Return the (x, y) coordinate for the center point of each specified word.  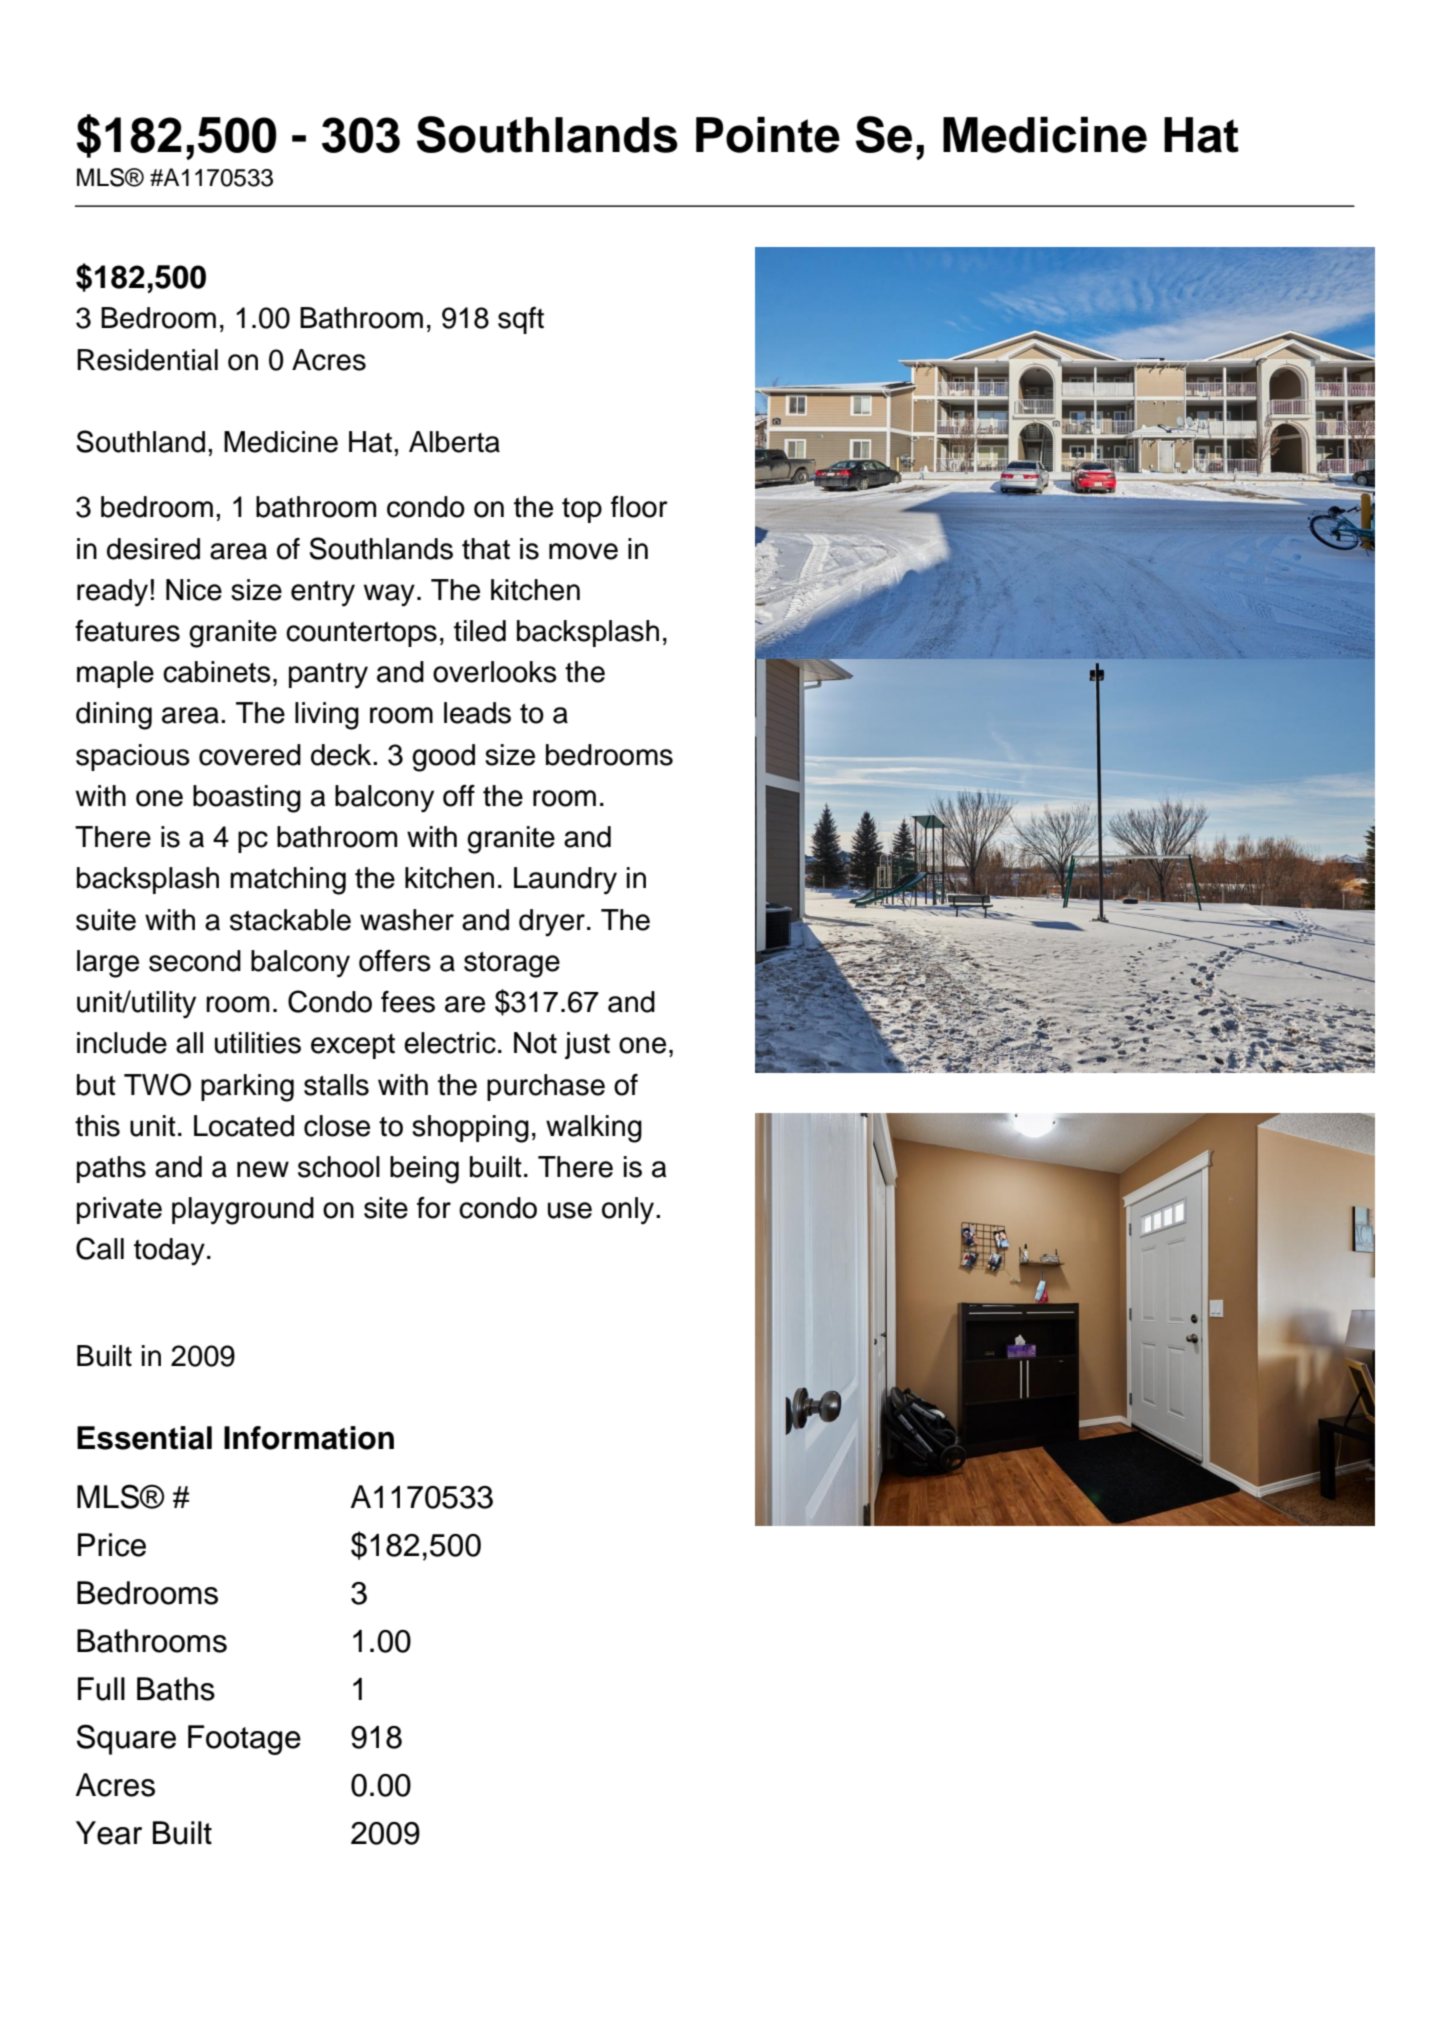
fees (408, 1002)
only (629, 1211)
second (195, 961)
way (389, 595)
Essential (144, 1438)
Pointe (768, 135)
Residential (147, 360)
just (587, 1045)
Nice (194, 590)
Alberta (454, 442)
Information (309, 1438)
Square (126, 1739)
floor (639, 507)
